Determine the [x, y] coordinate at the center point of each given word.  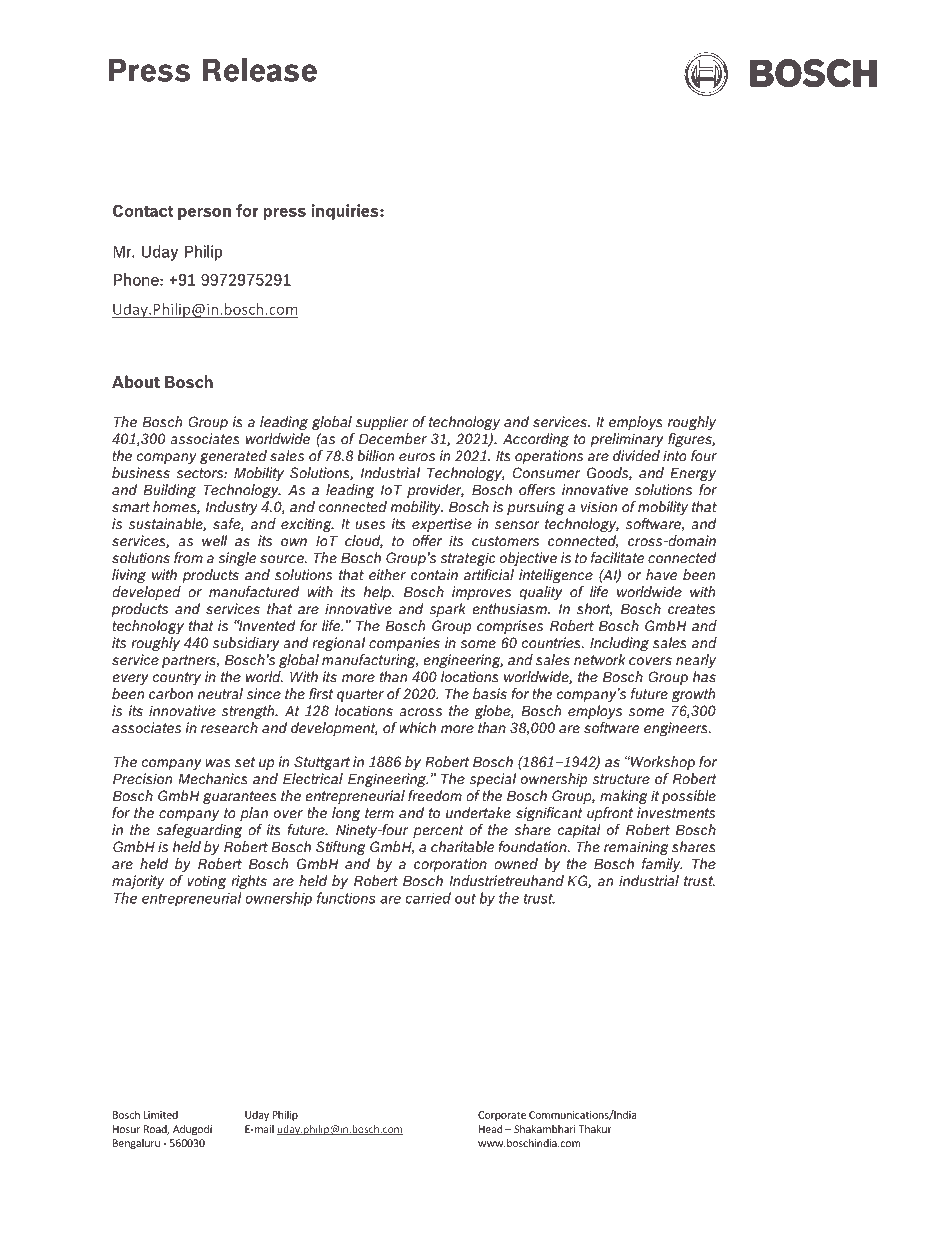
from [188, 558]
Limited [160, 1114]
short [594, 609]
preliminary [627, 440]
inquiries [346, 212]
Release [260, 69]
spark [448, 610]
